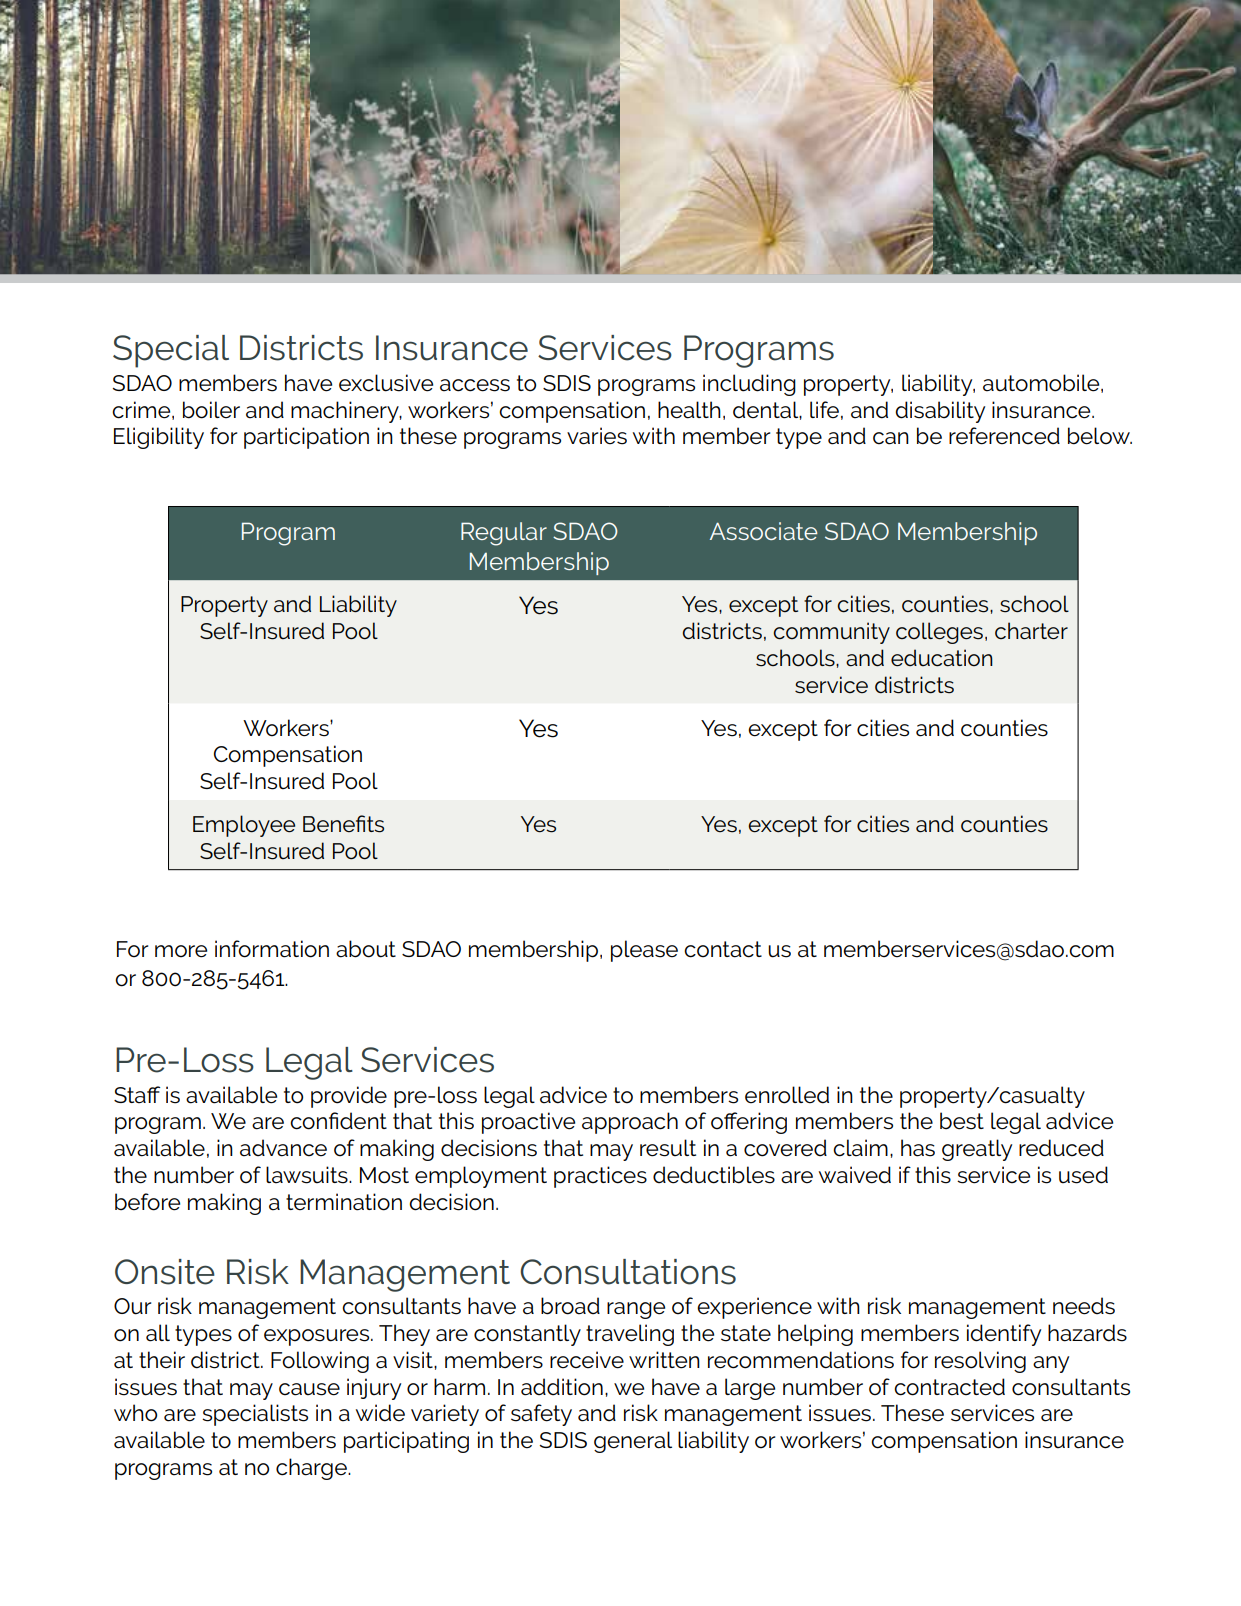 This document has width=1241, height=1606. What do you see at coordinates (343, 824) in the document?
I see `Benefits` at bounding box center [343, 824].
